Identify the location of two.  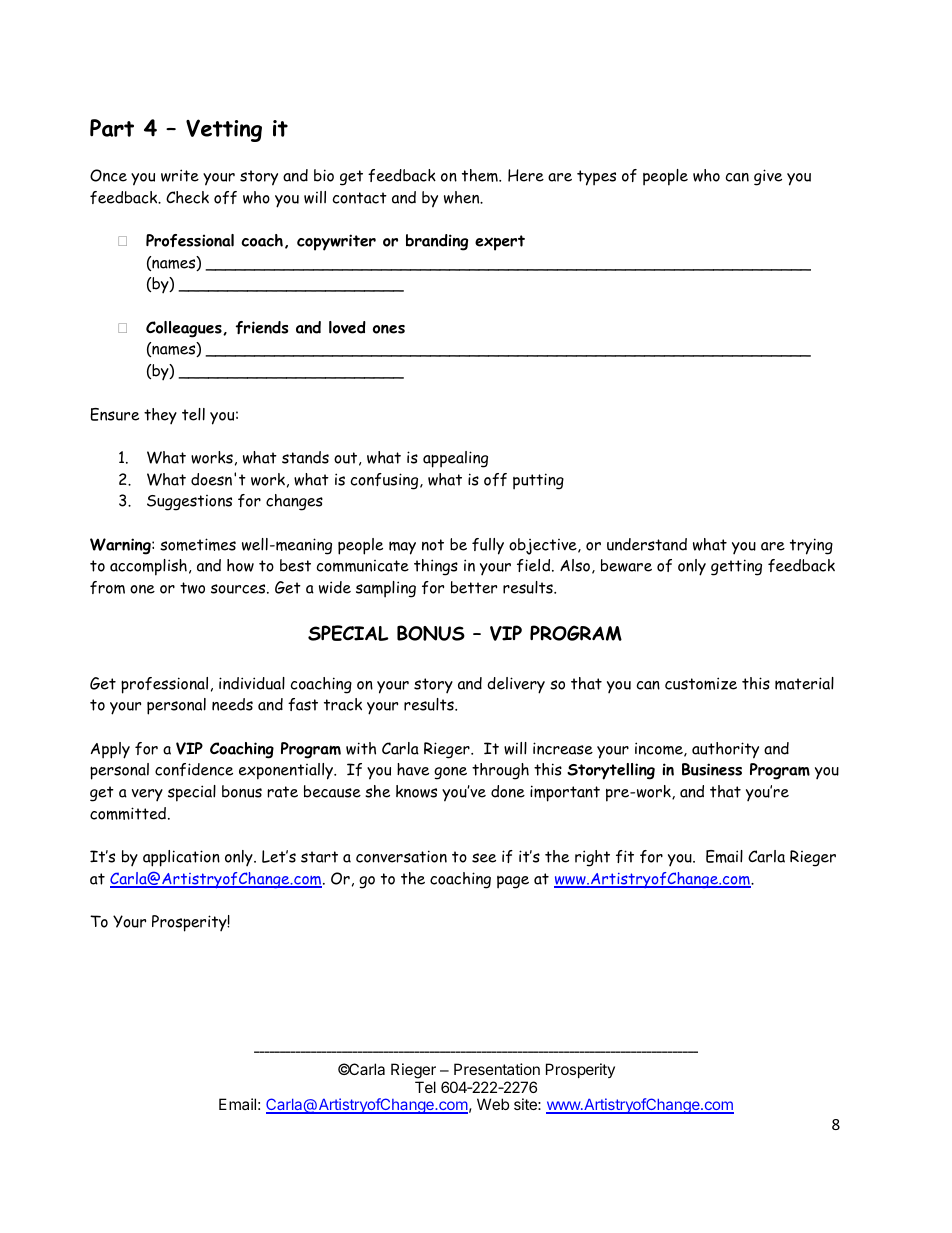
(192, 588).
